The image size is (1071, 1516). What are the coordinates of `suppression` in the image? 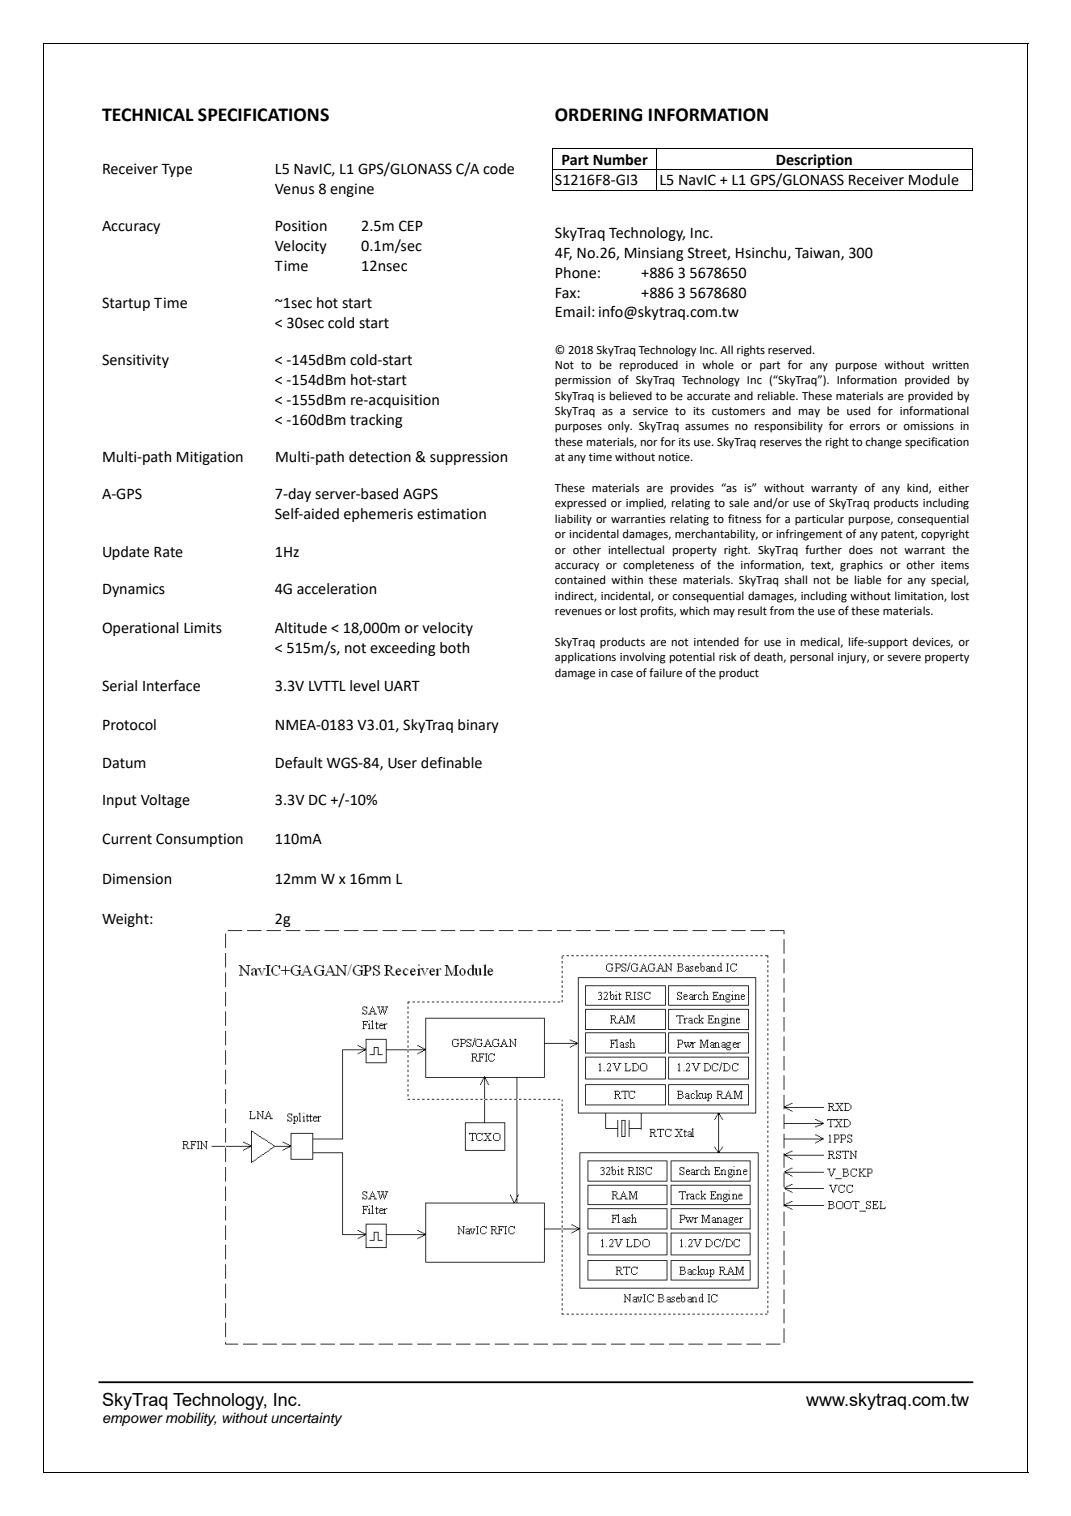 It's located at (468, 458).
